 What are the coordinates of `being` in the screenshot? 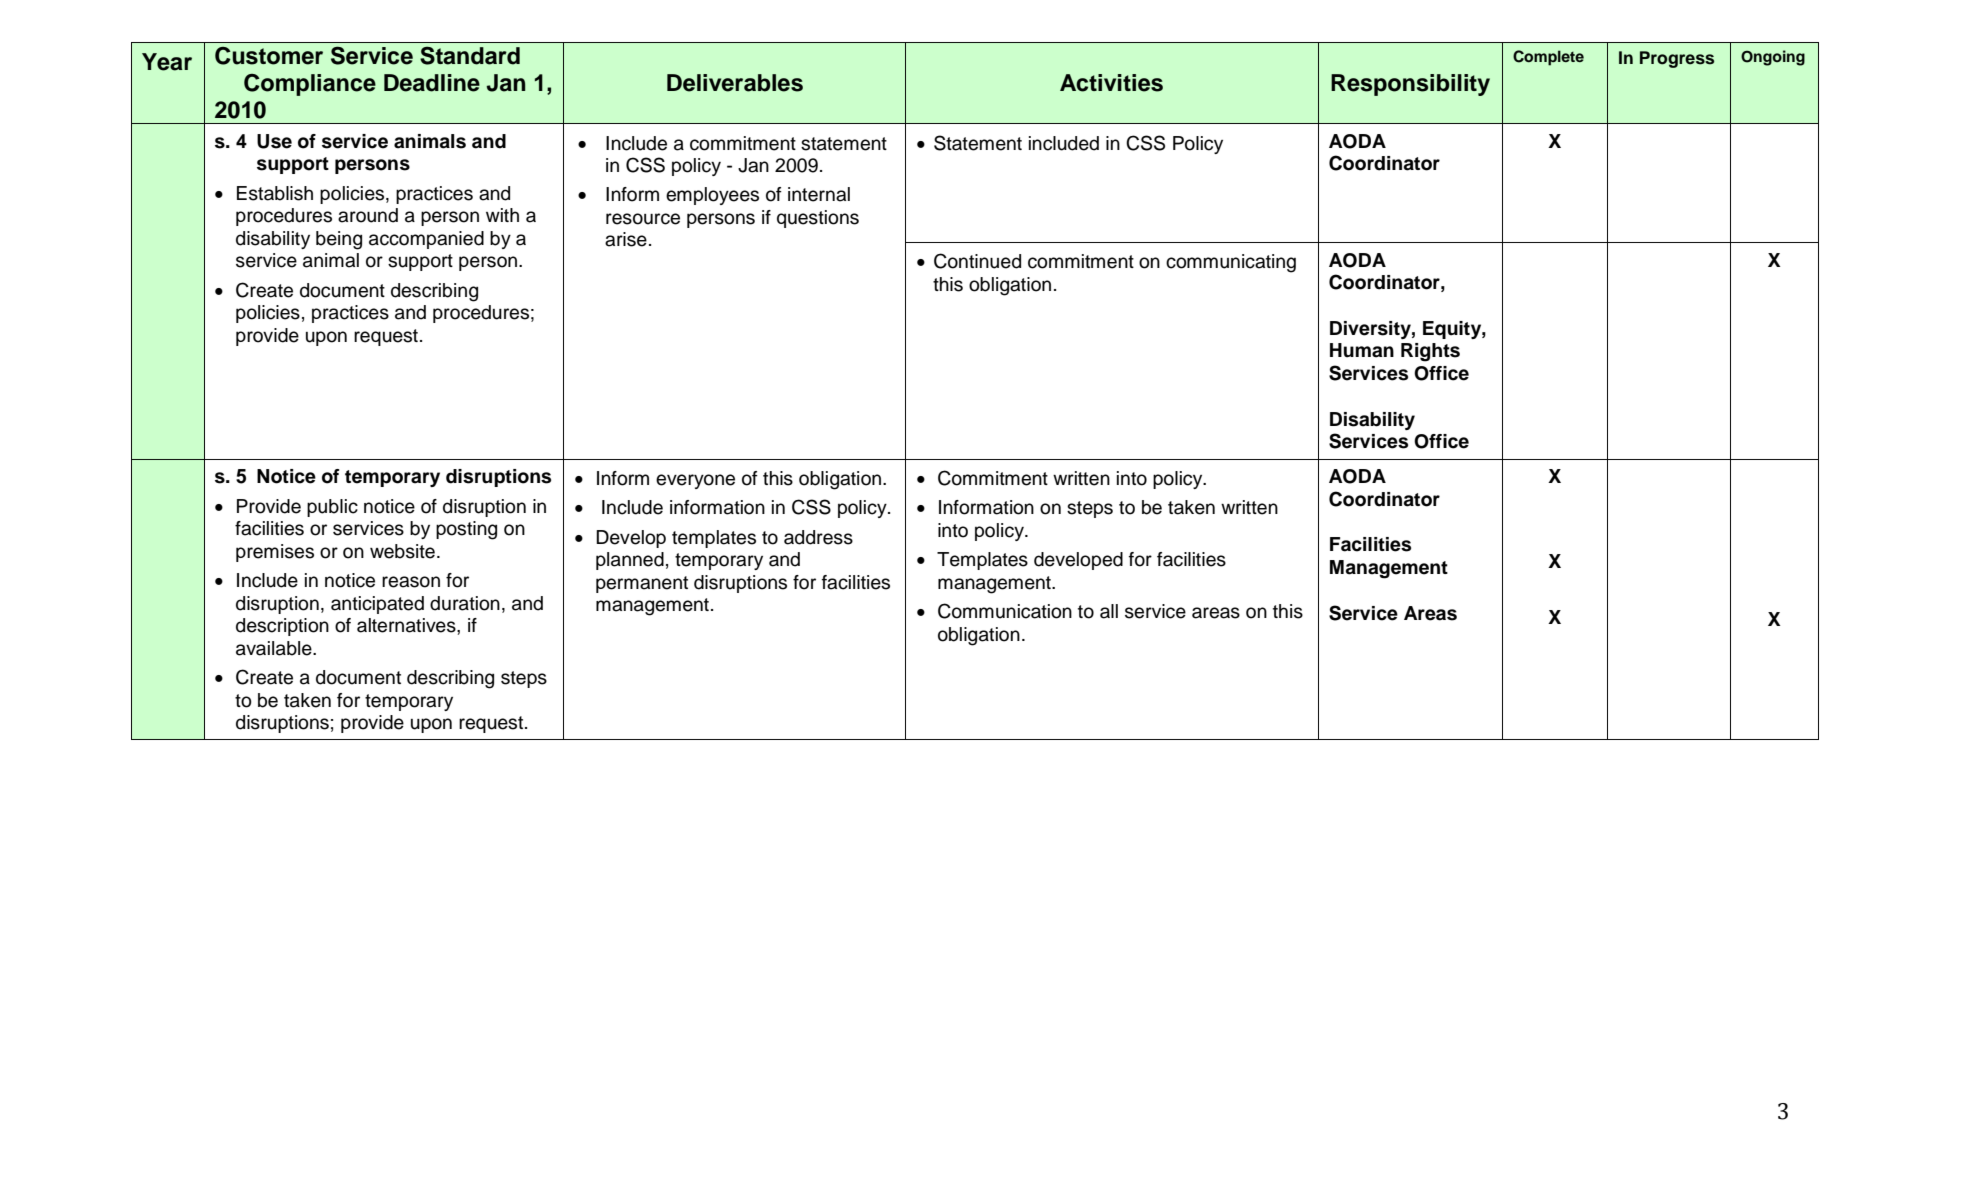 It's located at (339, 240).
